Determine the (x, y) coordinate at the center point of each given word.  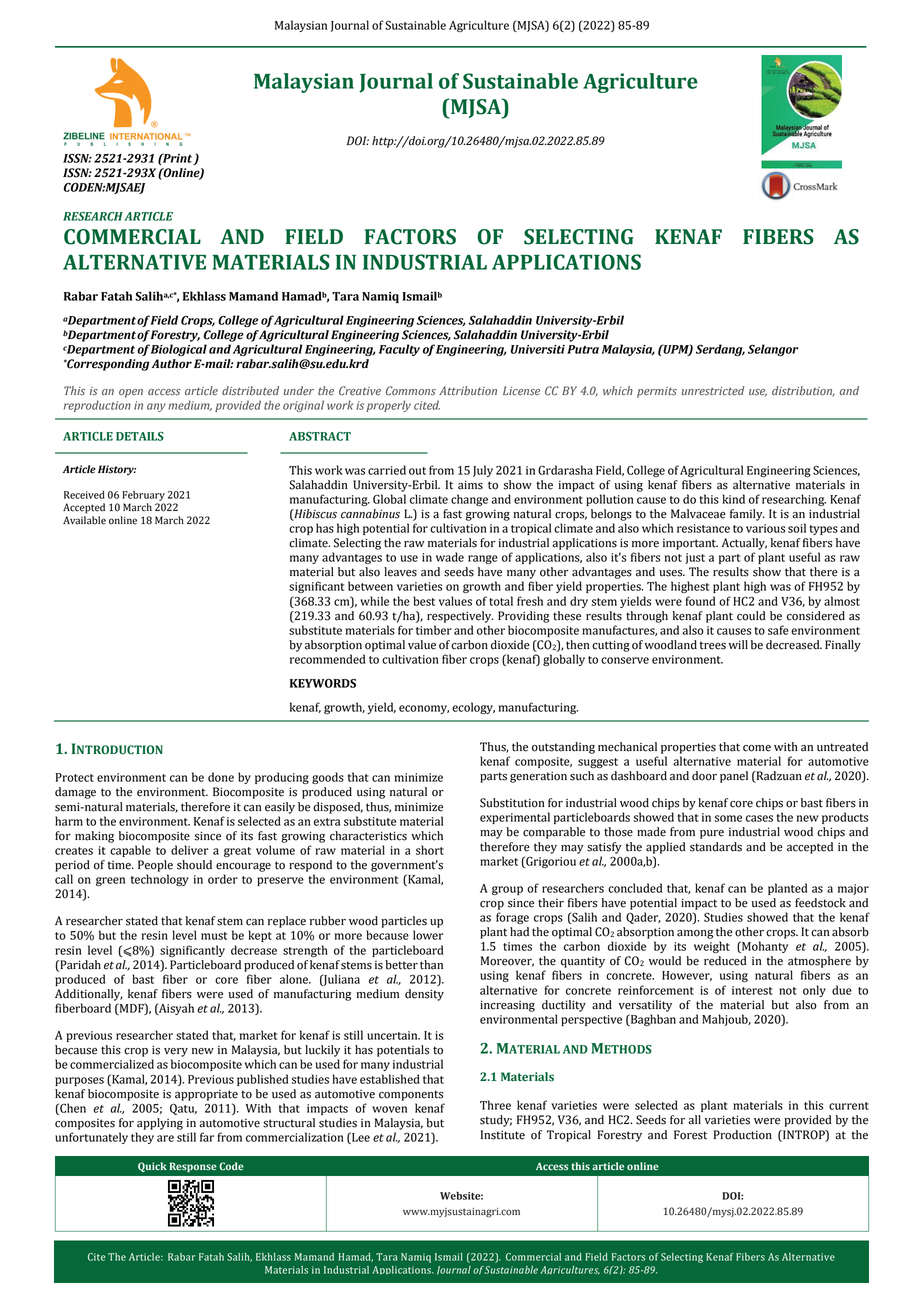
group (507, 890)
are (165, 1138)
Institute (503, 1135)
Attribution (468, 391)
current (849, 1106)
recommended (328, 659)
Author (172, 364)
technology (160, 880)
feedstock (820, 903)
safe (778, 630)
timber (434, 630)
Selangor (773, 350)
